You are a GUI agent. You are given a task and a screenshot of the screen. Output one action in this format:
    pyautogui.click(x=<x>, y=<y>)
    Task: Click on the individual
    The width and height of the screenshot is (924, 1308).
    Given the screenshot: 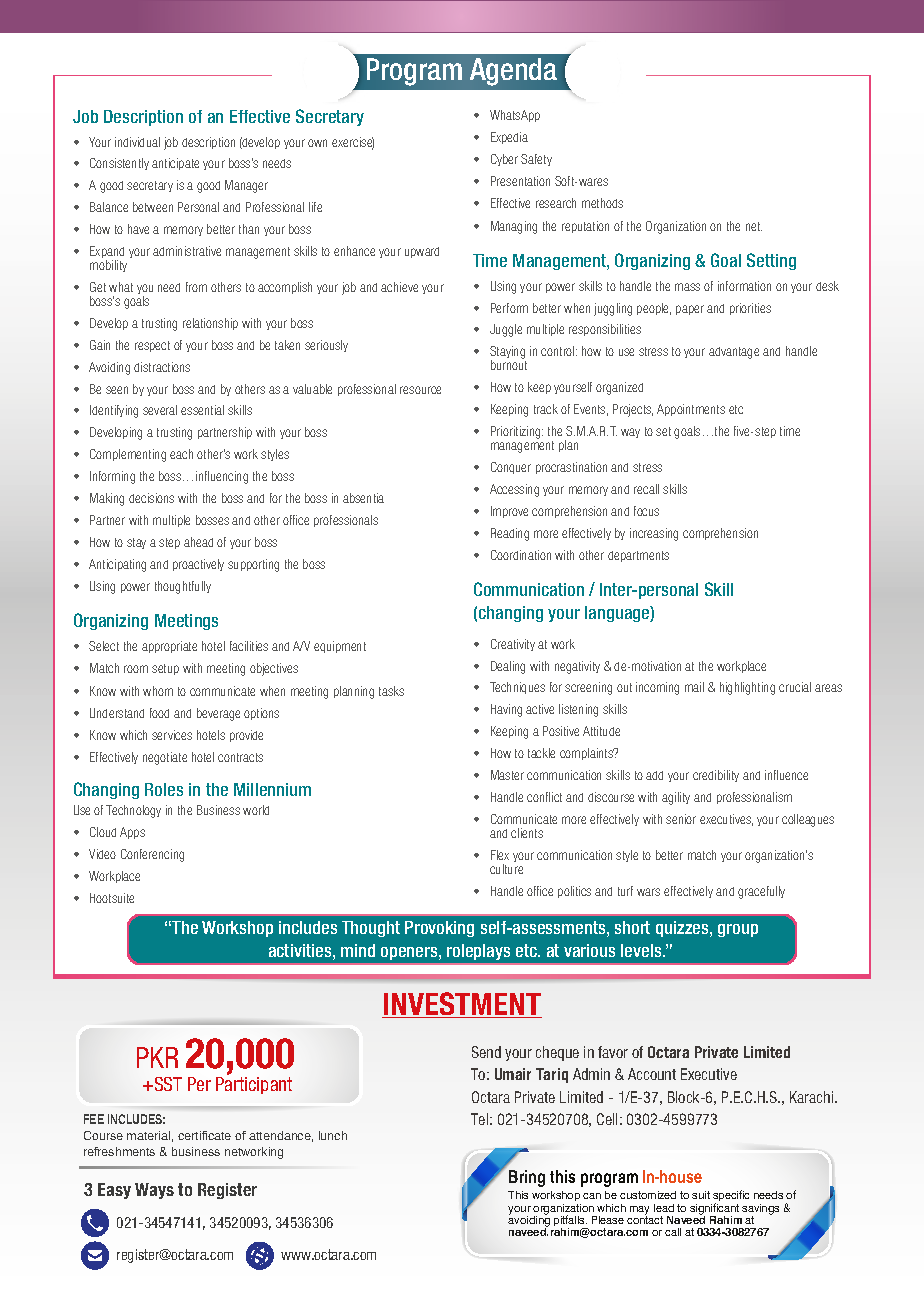 What is the action you would take?
    pyautogui.click(x=137, y=142)
